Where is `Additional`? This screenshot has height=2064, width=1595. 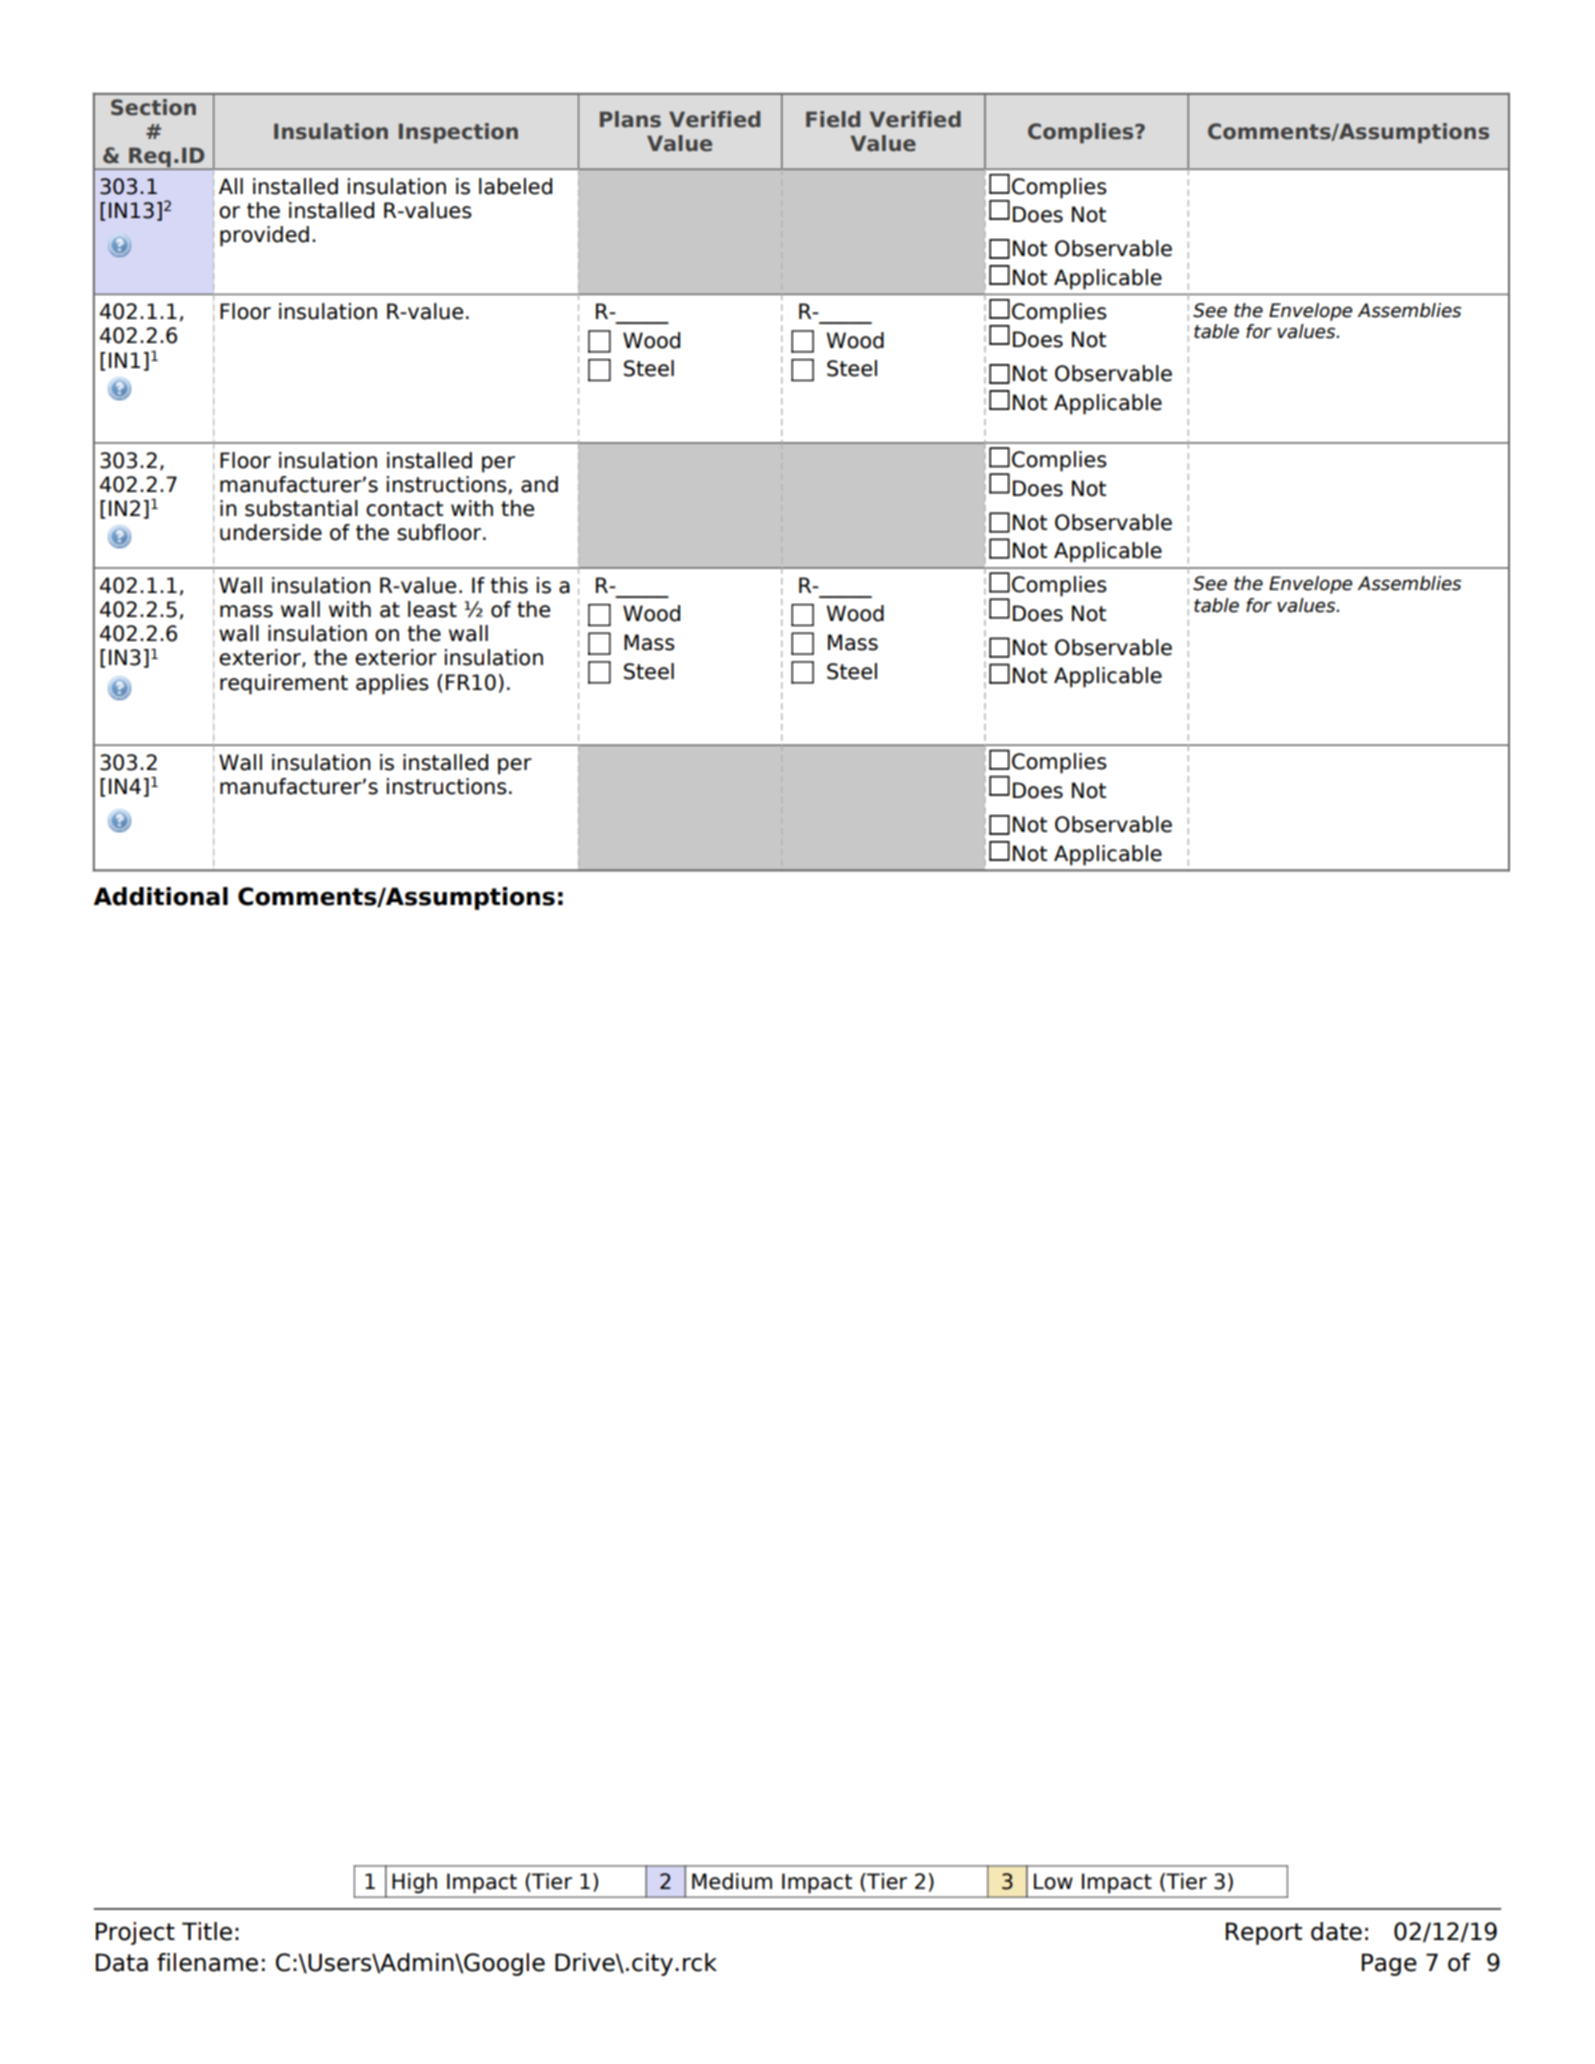
Additional is located at coordinates (161, 896).
